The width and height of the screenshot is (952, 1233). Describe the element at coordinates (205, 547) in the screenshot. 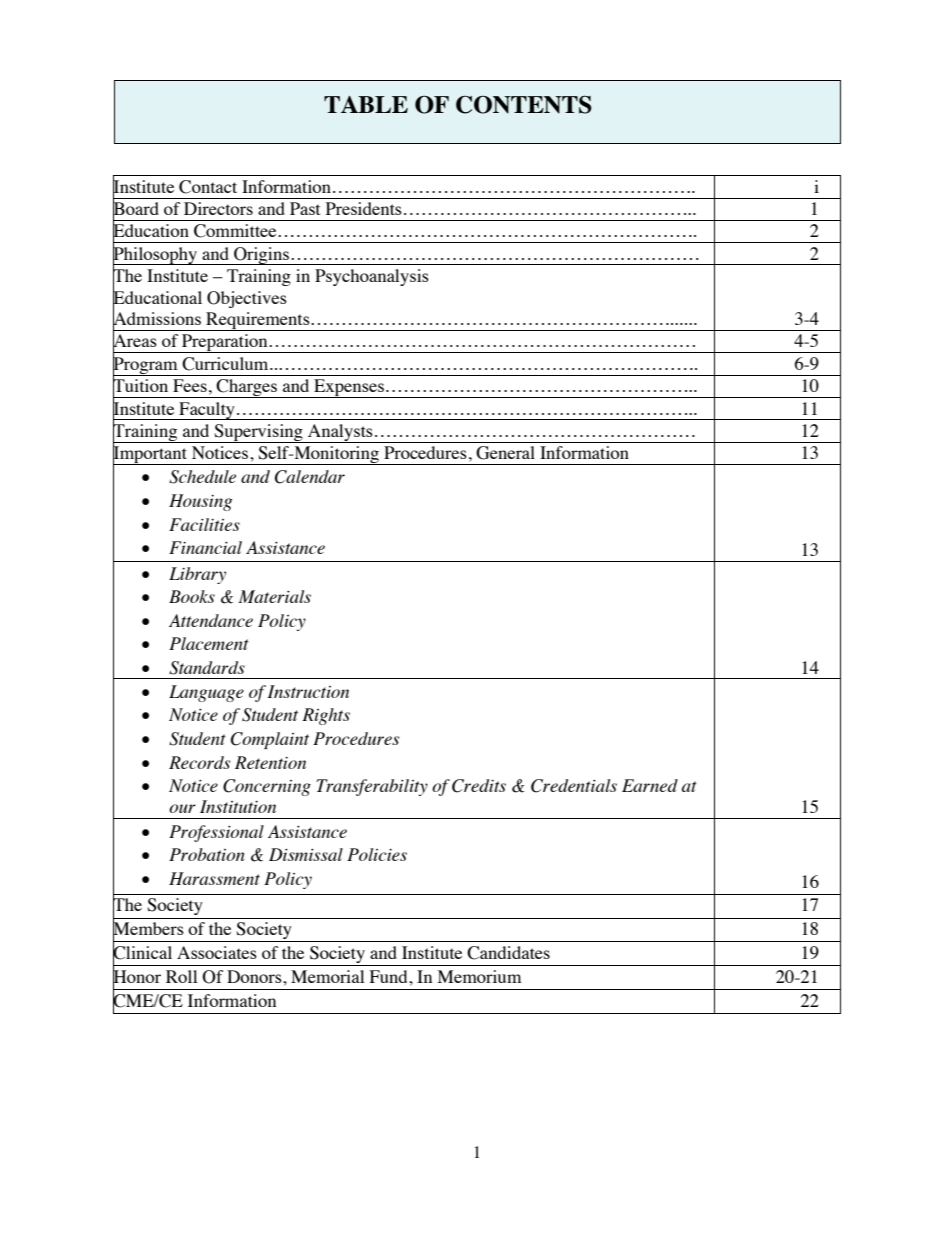

I see `Financial` at that location.
